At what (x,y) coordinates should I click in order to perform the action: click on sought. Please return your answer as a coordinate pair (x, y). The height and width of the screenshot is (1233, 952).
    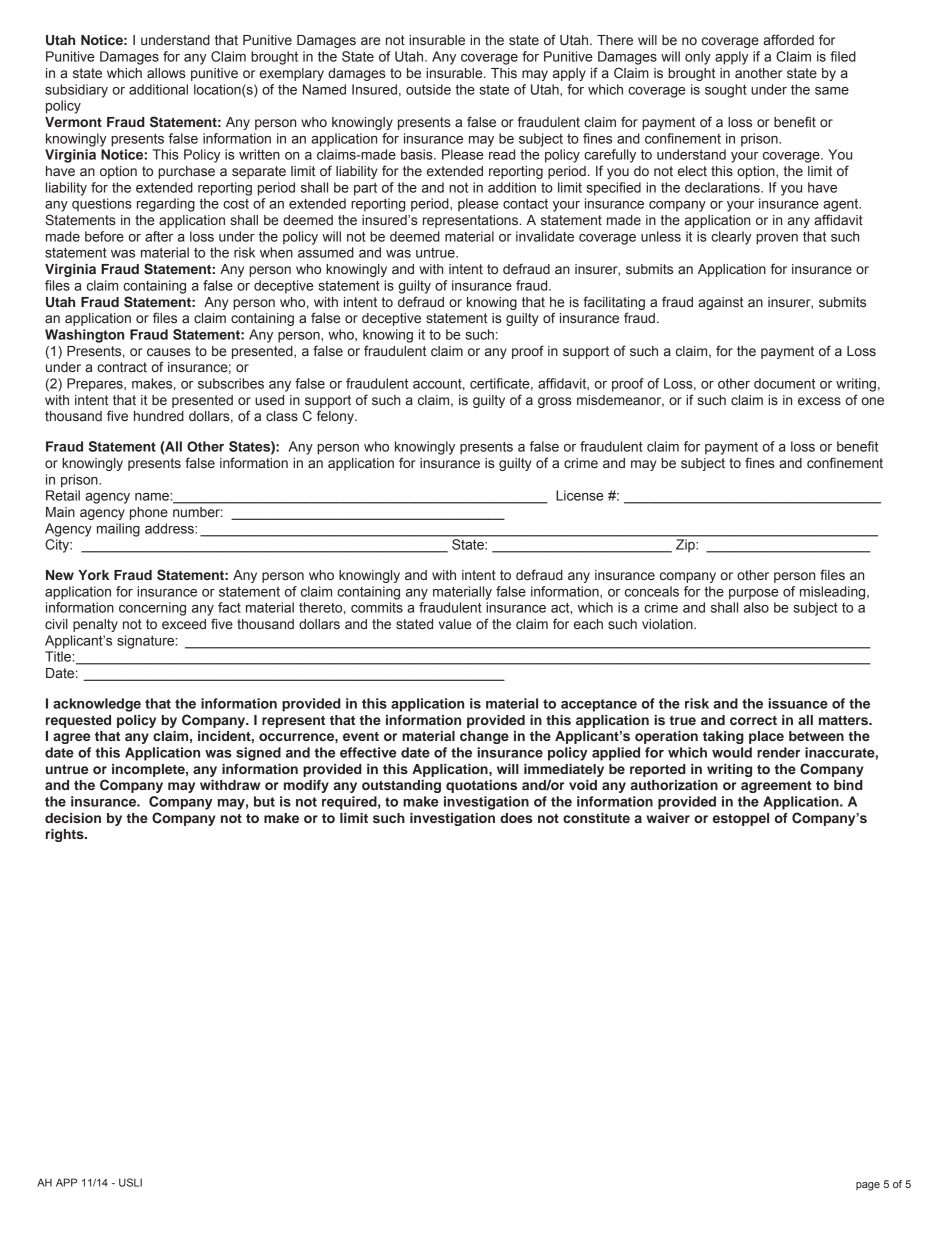
    Looking at the image, I should click on (726, 91).
